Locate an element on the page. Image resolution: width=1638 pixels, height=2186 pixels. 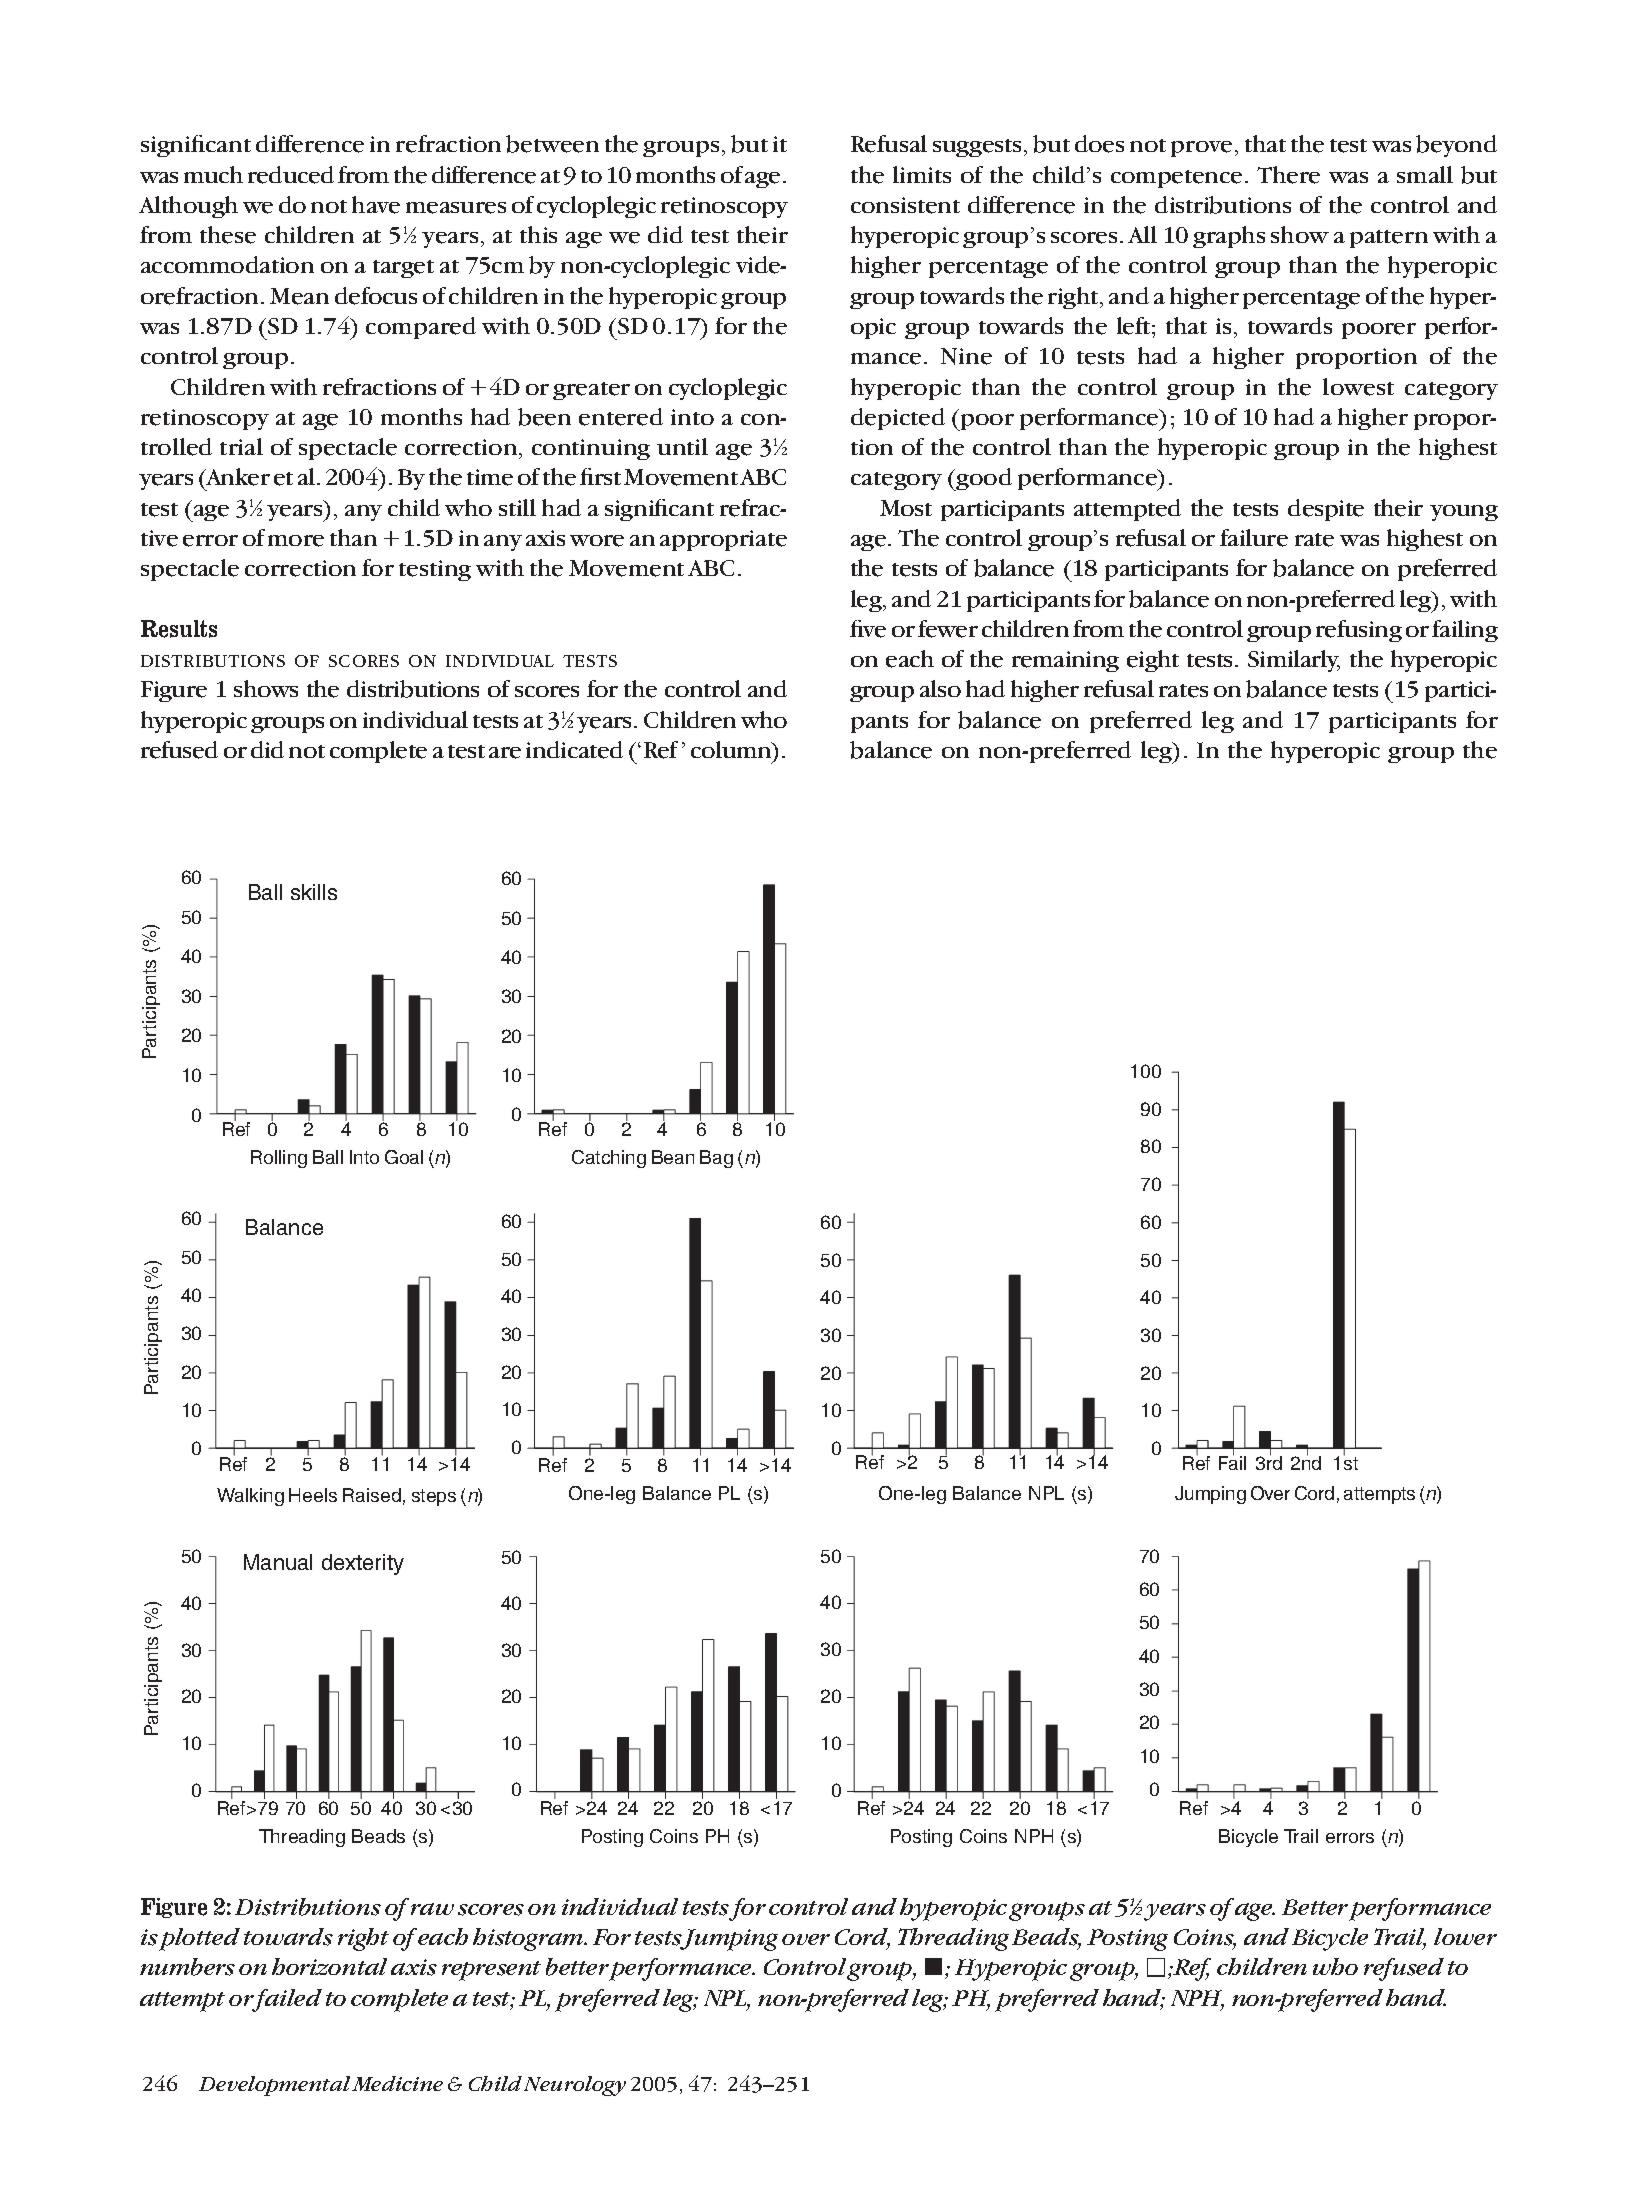
steps is located at coordinates (434, 1497).
